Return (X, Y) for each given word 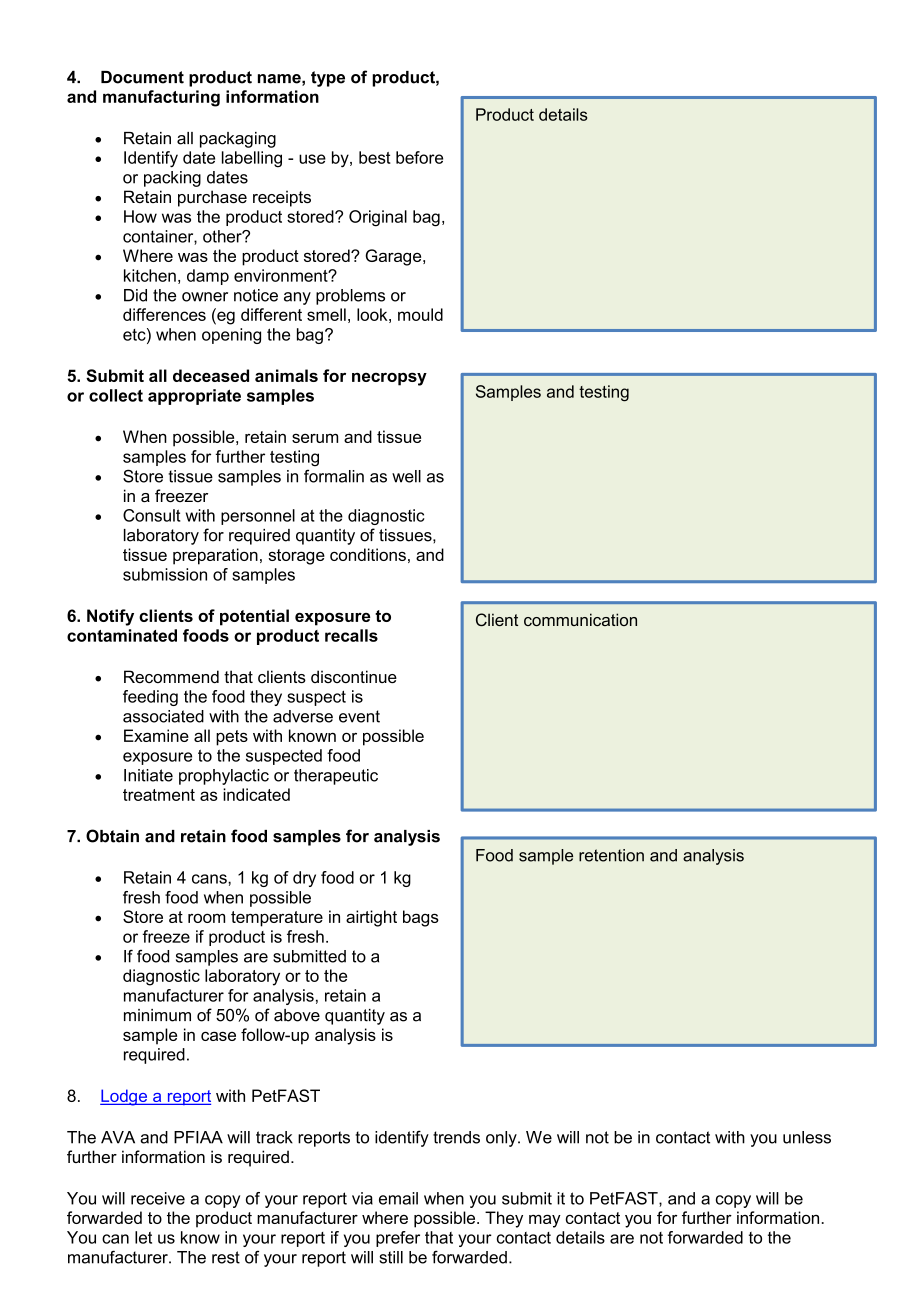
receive (158, 1198)
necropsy (389, 379)
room (206, 918)
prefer (398, 1239)
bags (421, 918)
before (419, 157)
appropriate (194, 397)
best (375, 157)
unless (807, 1137)
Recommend (171, 676)
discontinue (354, 676)
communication (580, 619)
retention (611, 855)
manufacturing (161, 98)
